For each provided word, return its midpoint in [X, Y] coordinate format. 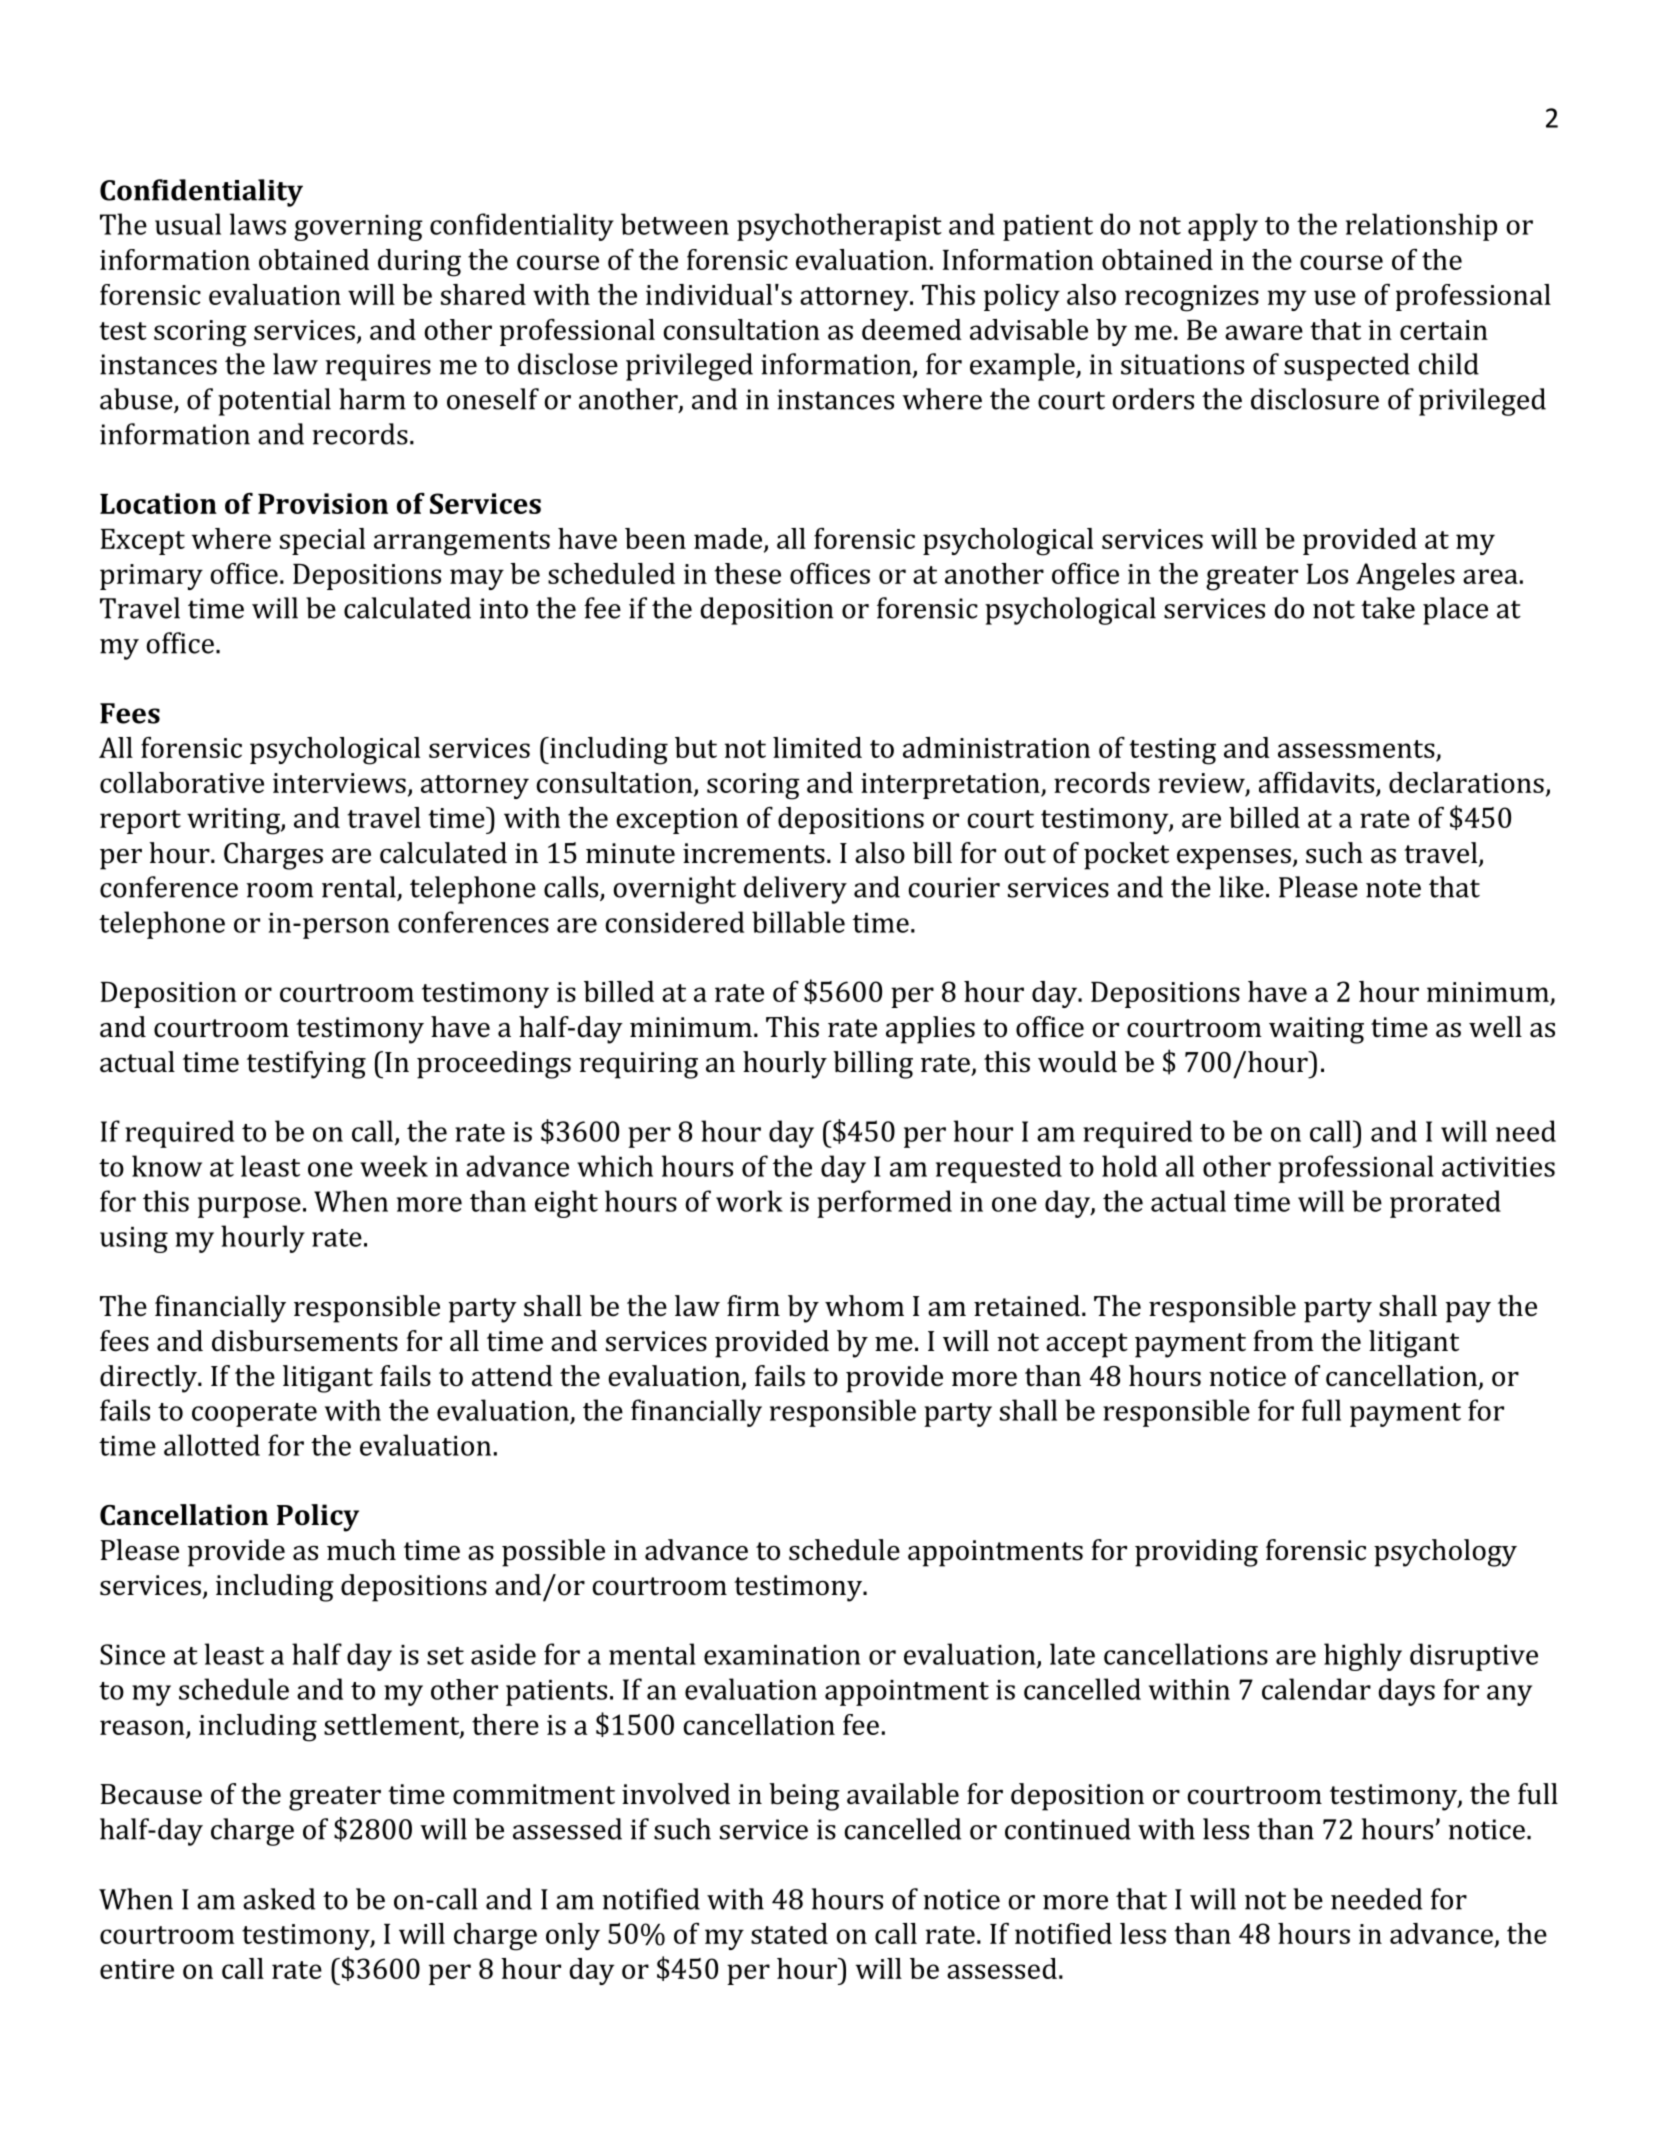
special [322, 541]
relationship [1421, 227]
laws [258, 224]
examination [782, 1655]
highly [1363, 1657]
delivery [795, 890]
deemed [912, 329]
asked [279, 1899]
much [361, 1550]
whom [864, 1306]
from [1284, 1341]
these [747, 573]
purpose [249, 1207]
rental [359, 887]
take [1388, 608]
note [1393, 888]
